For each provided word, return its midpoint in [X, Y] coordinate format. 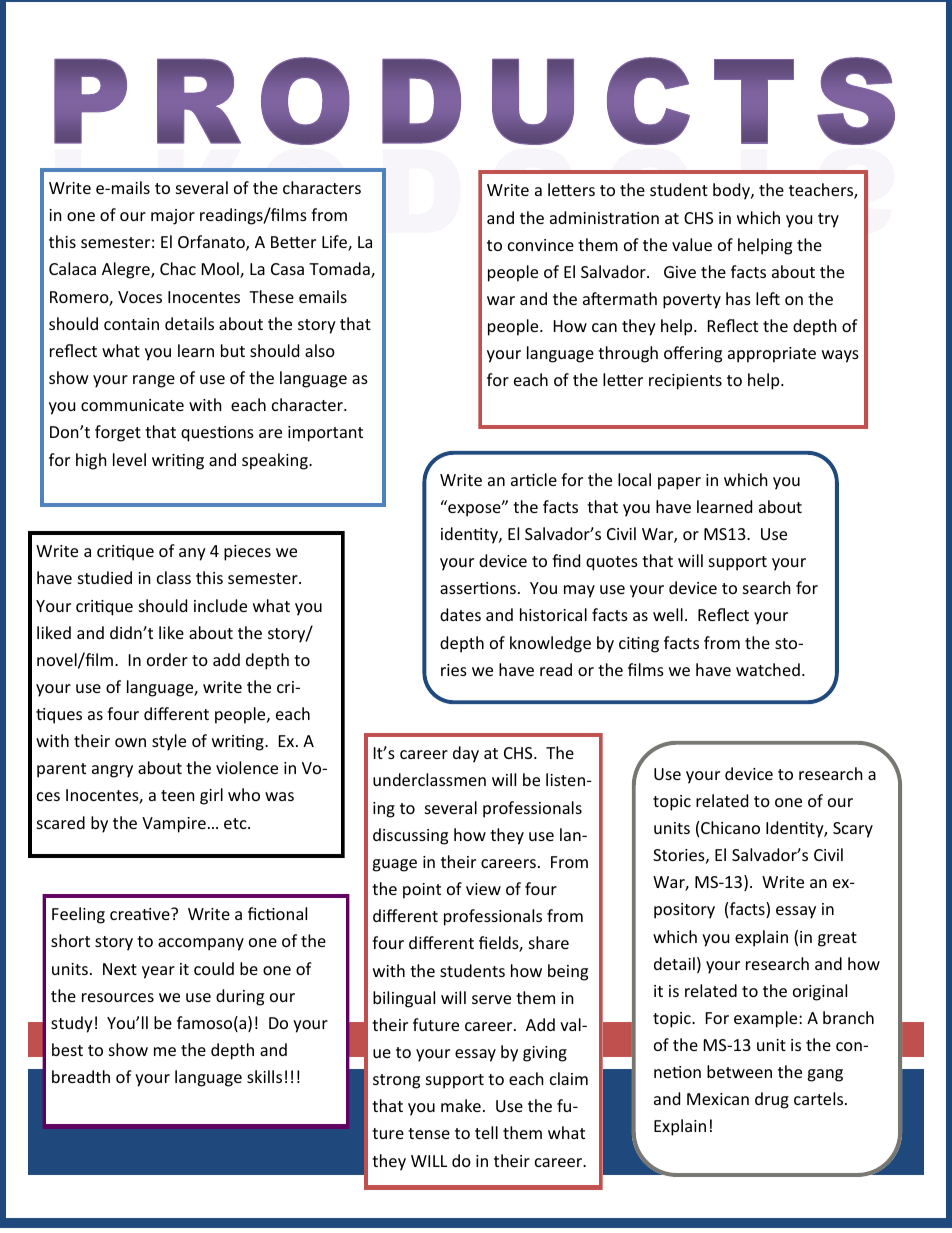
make [461, 1105]
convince [541, 245]
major [173, 217]
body [732, 191]
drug [772, 1100]
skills [264, 1076]
